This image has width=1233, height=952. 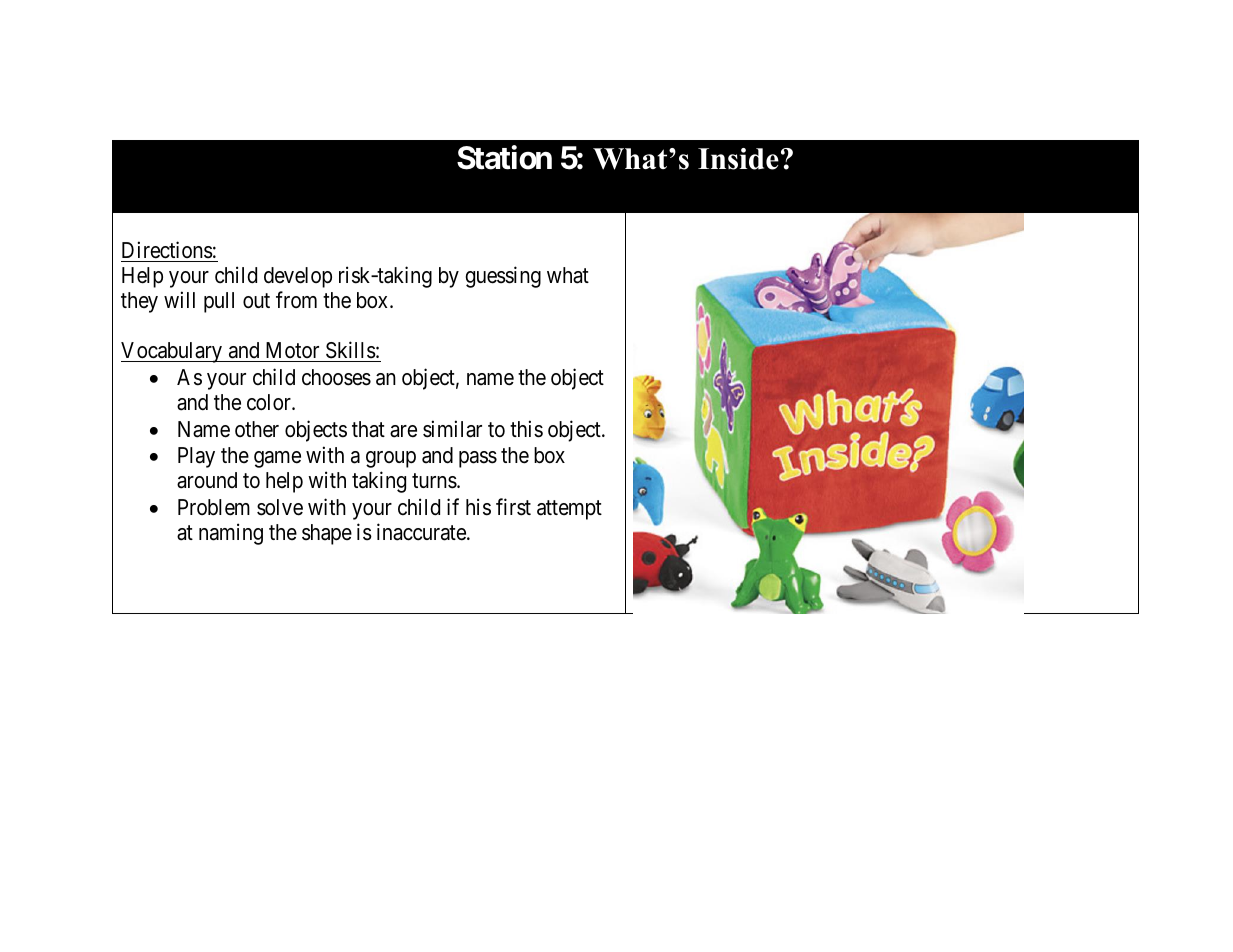 I want to click on Directions, so click(x=167, y=250).
